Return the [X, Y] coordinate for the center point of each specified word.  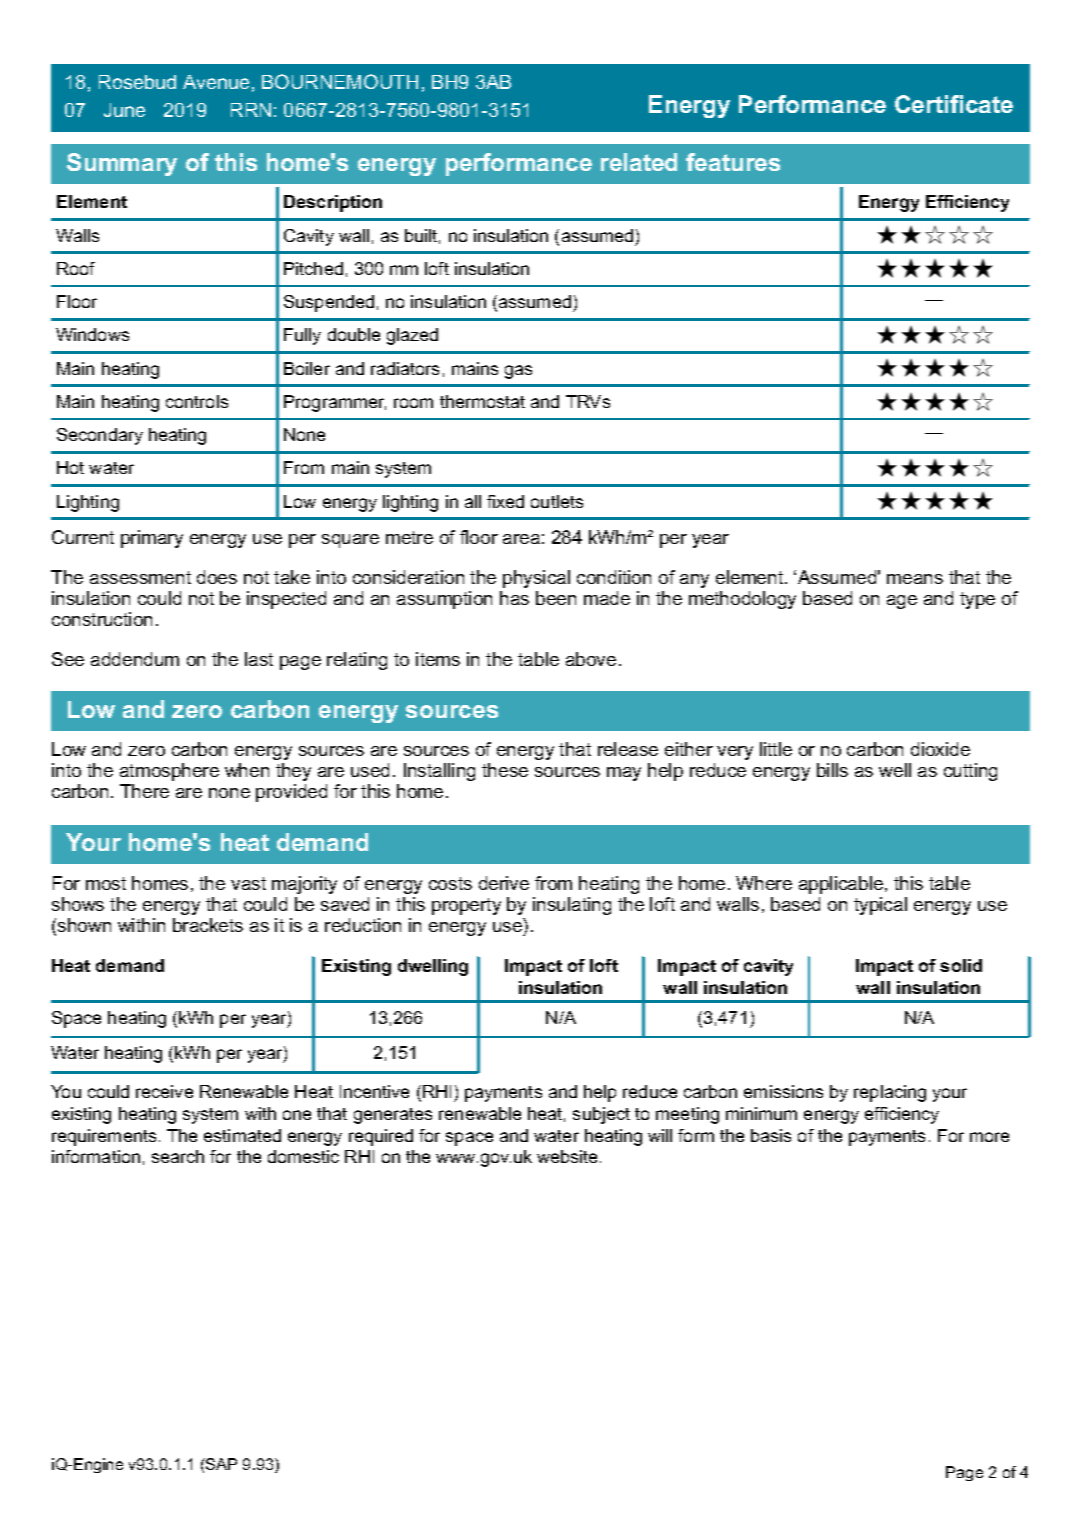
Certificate [954, 104]
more [989, 1137]
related [639, 162]
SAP [220, 1464]
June [124, 110]
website [569, 1156]
